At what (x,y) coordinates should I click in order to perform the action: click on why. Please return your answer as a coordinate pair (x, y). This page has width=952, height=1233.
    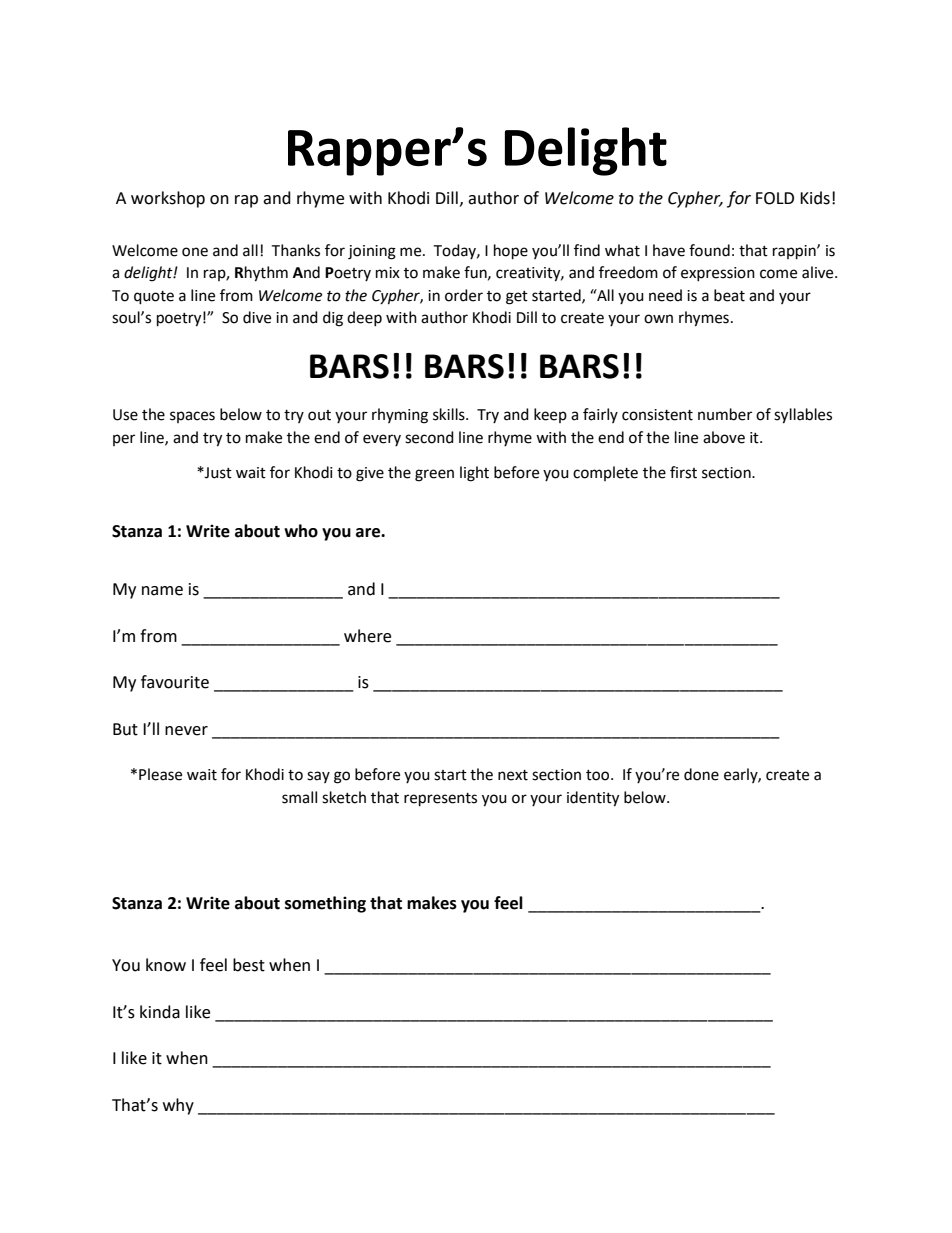
    Looking at the image, I should click on (178, 1106).
